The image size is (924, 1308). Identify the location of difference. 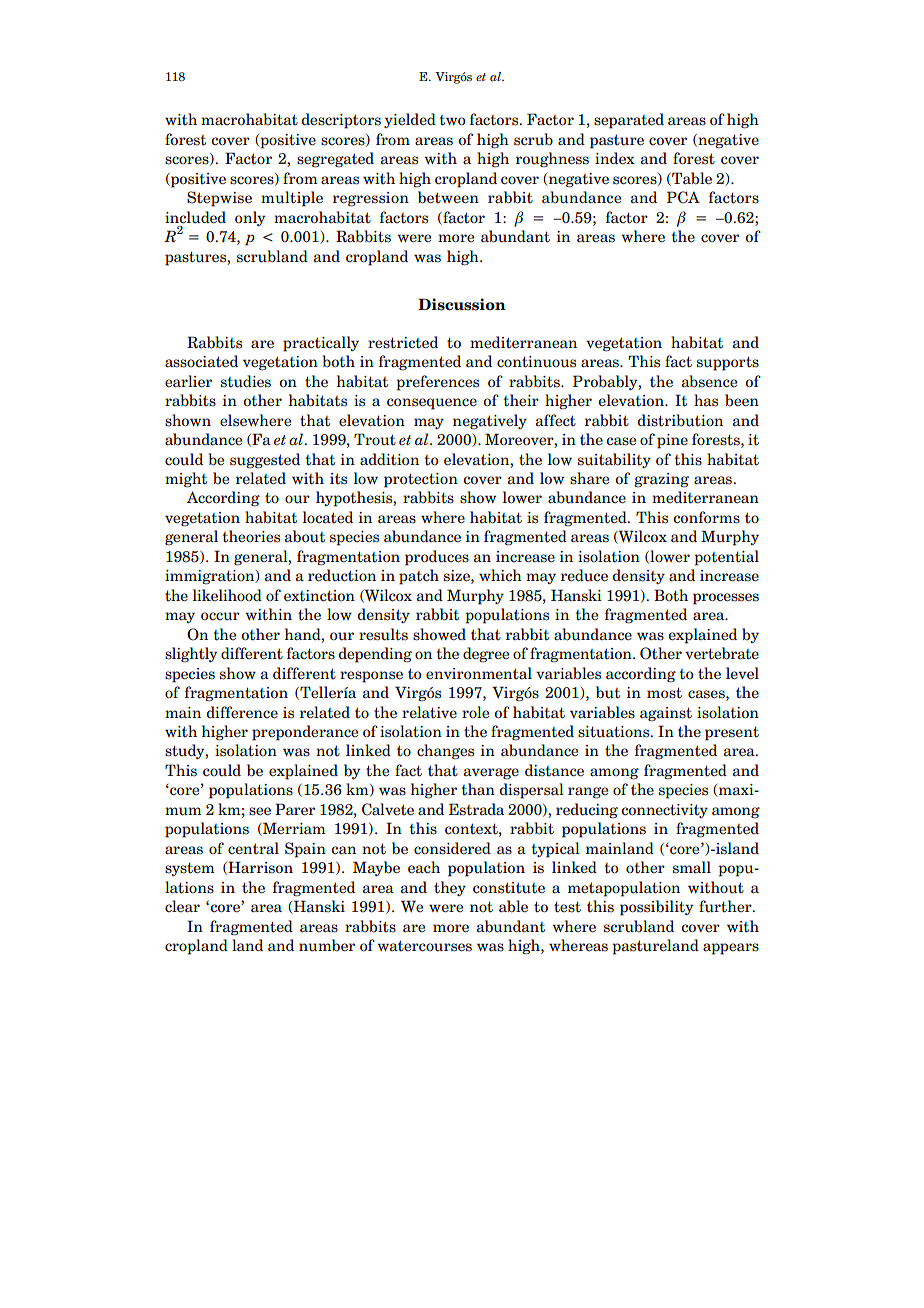
(242, 712).
